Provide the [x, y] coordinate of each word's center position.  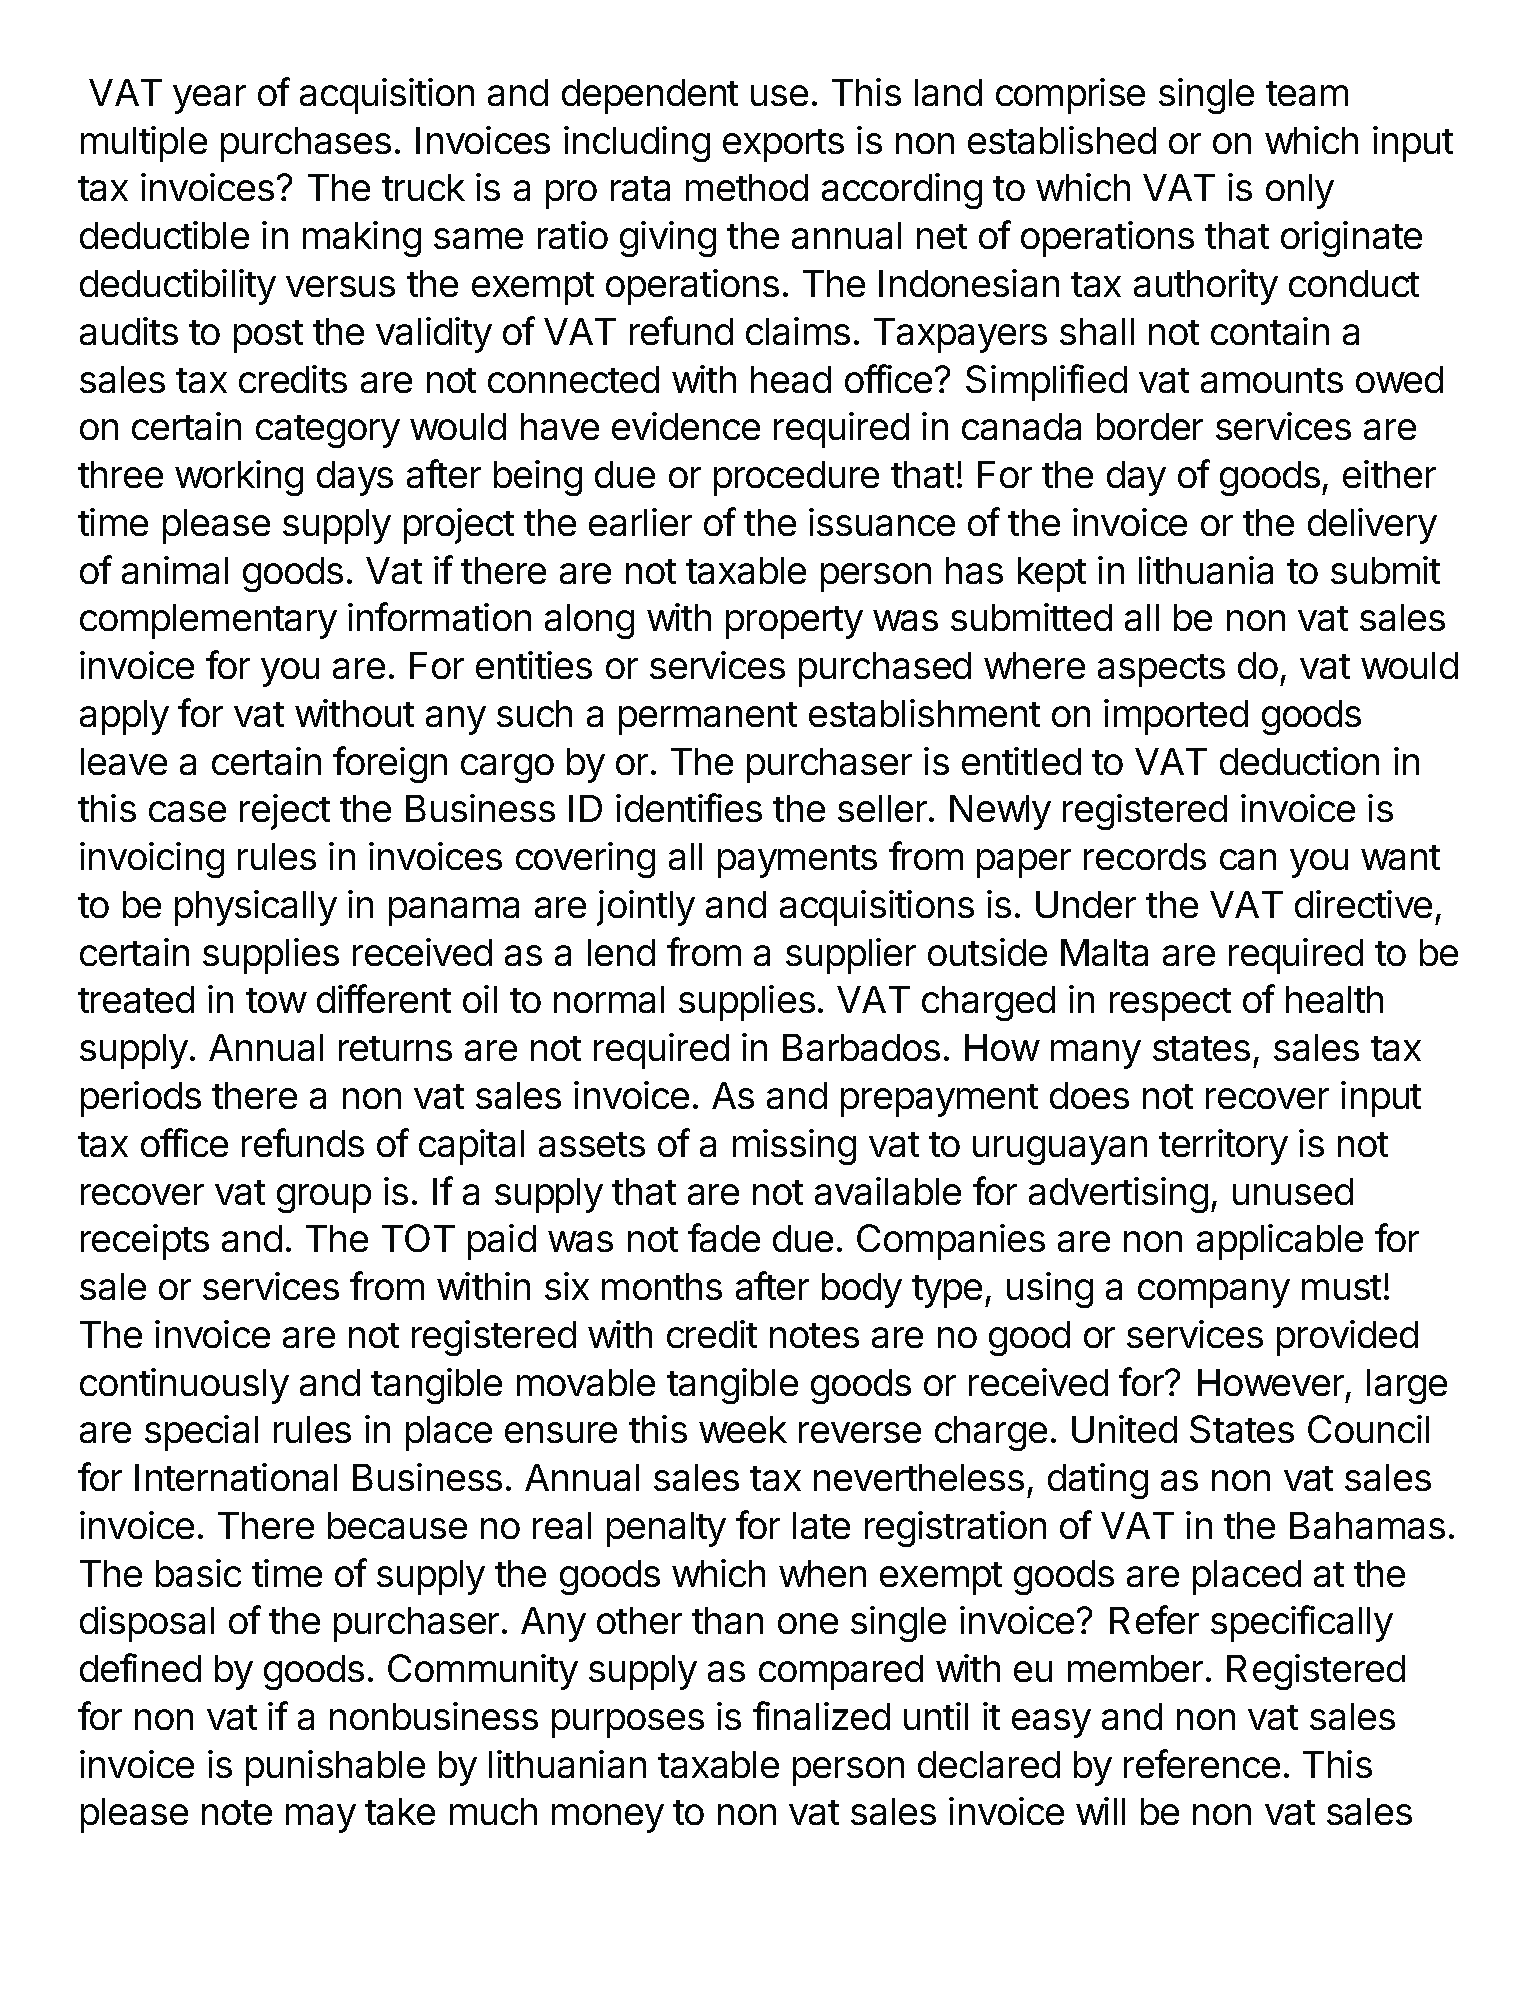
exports [783, 145]
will [1100, 1811]
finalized [821, 1715]
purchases [306, 144]
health [1334, 999]
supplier [851, 956]
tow [276, 1000]
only [1300, 191]
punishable [335, 1768]
